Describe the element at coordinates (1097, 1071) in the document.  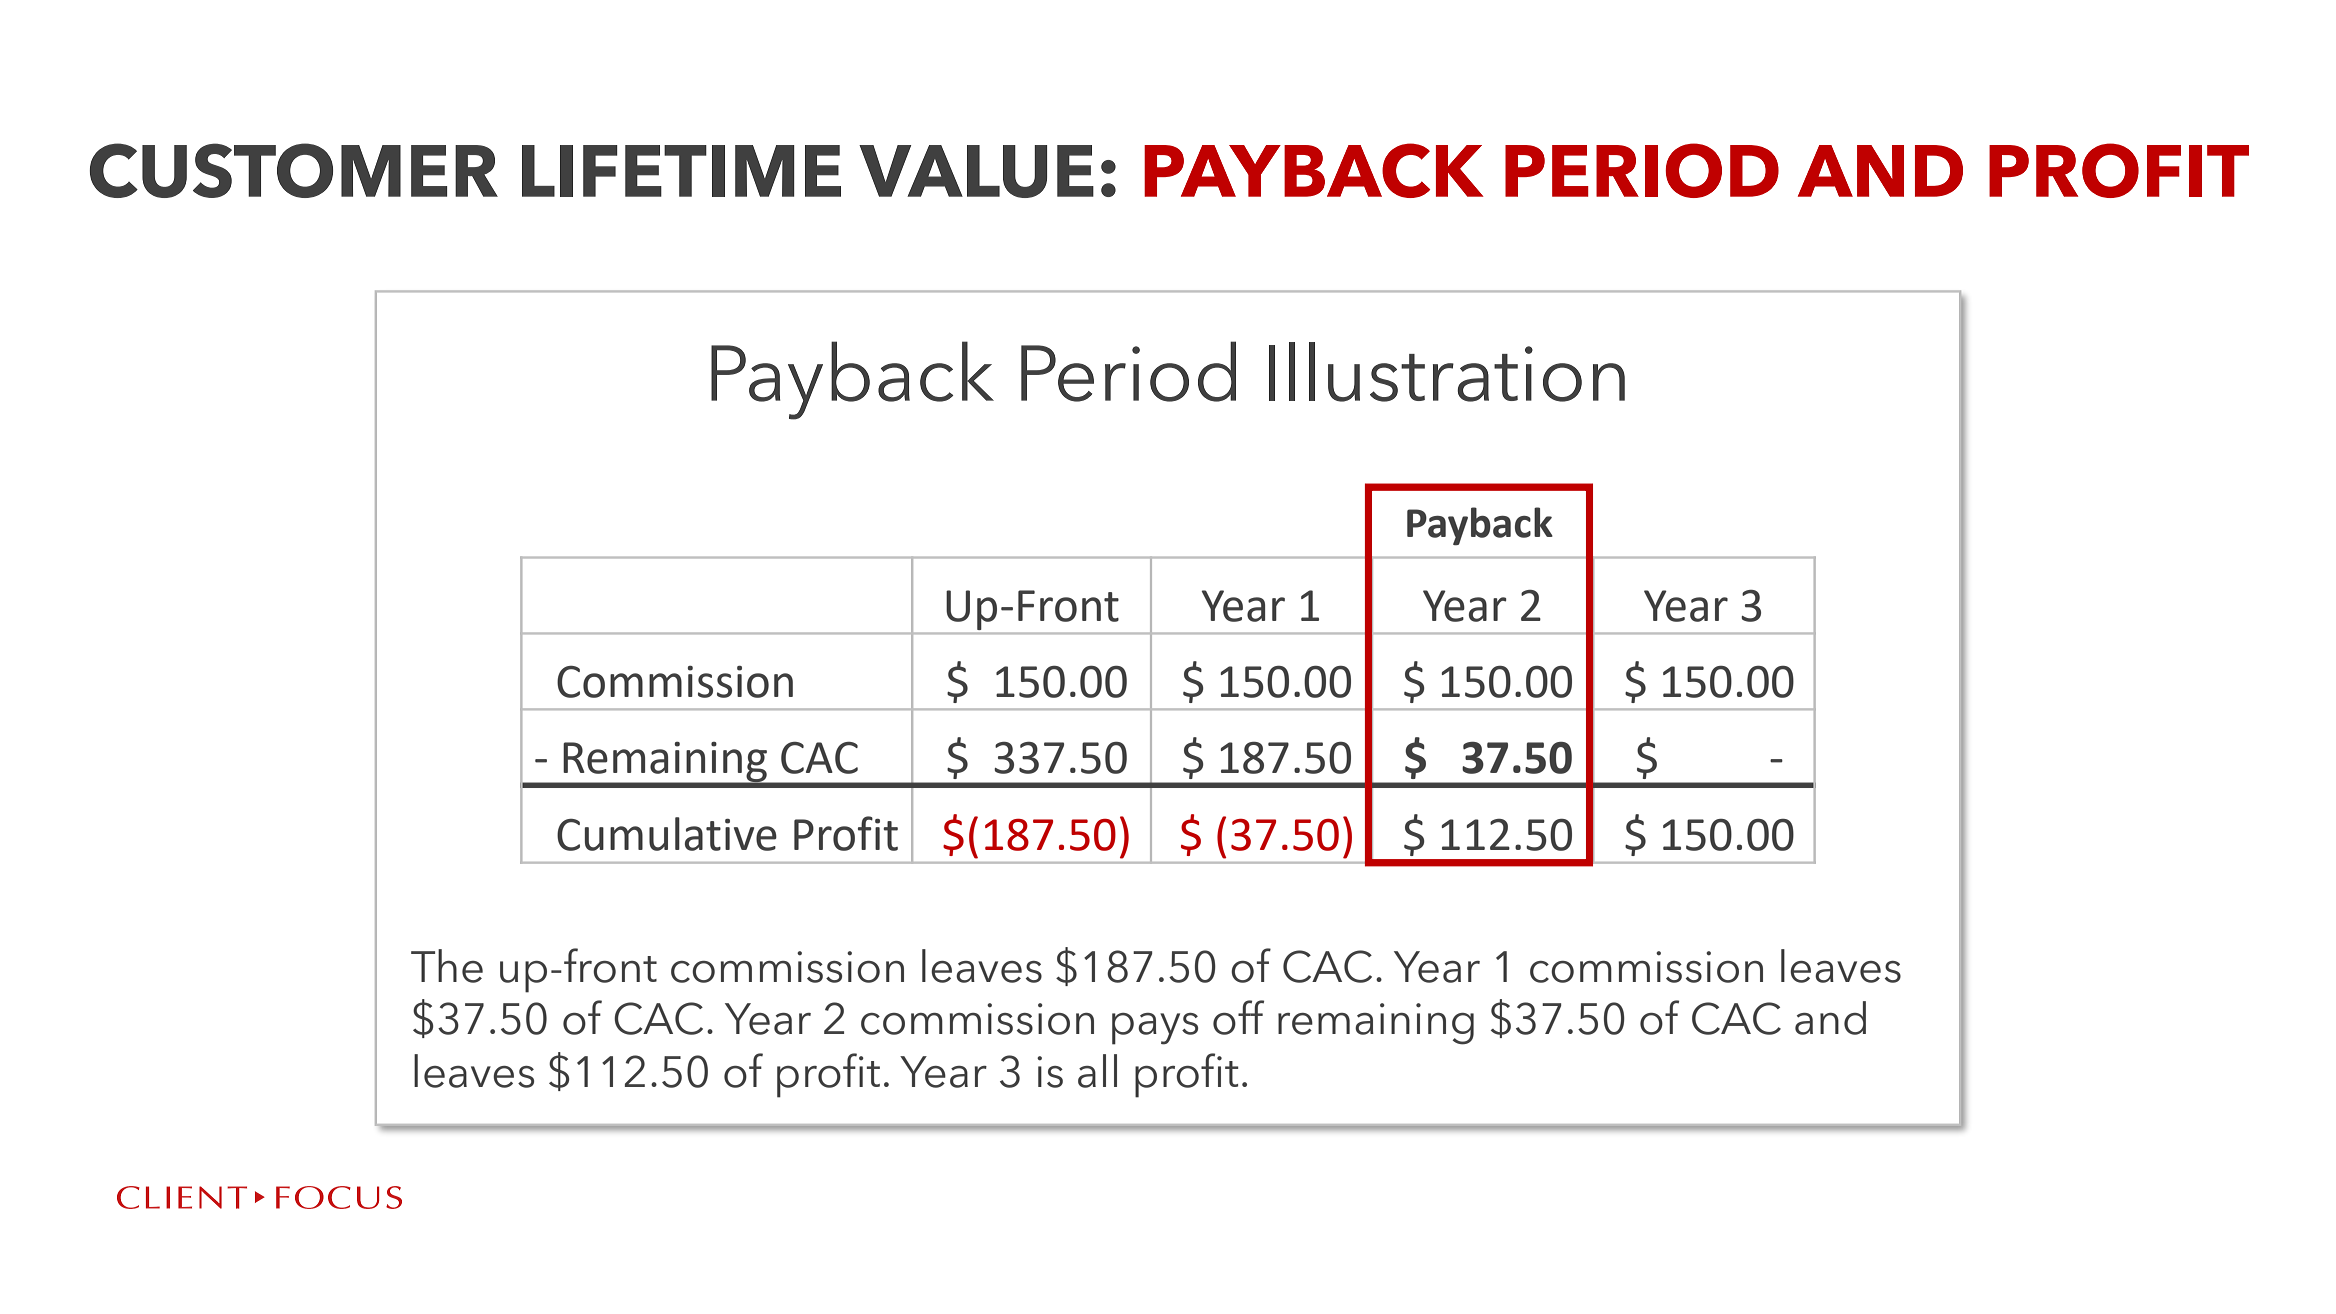
I see `all` at that location.
